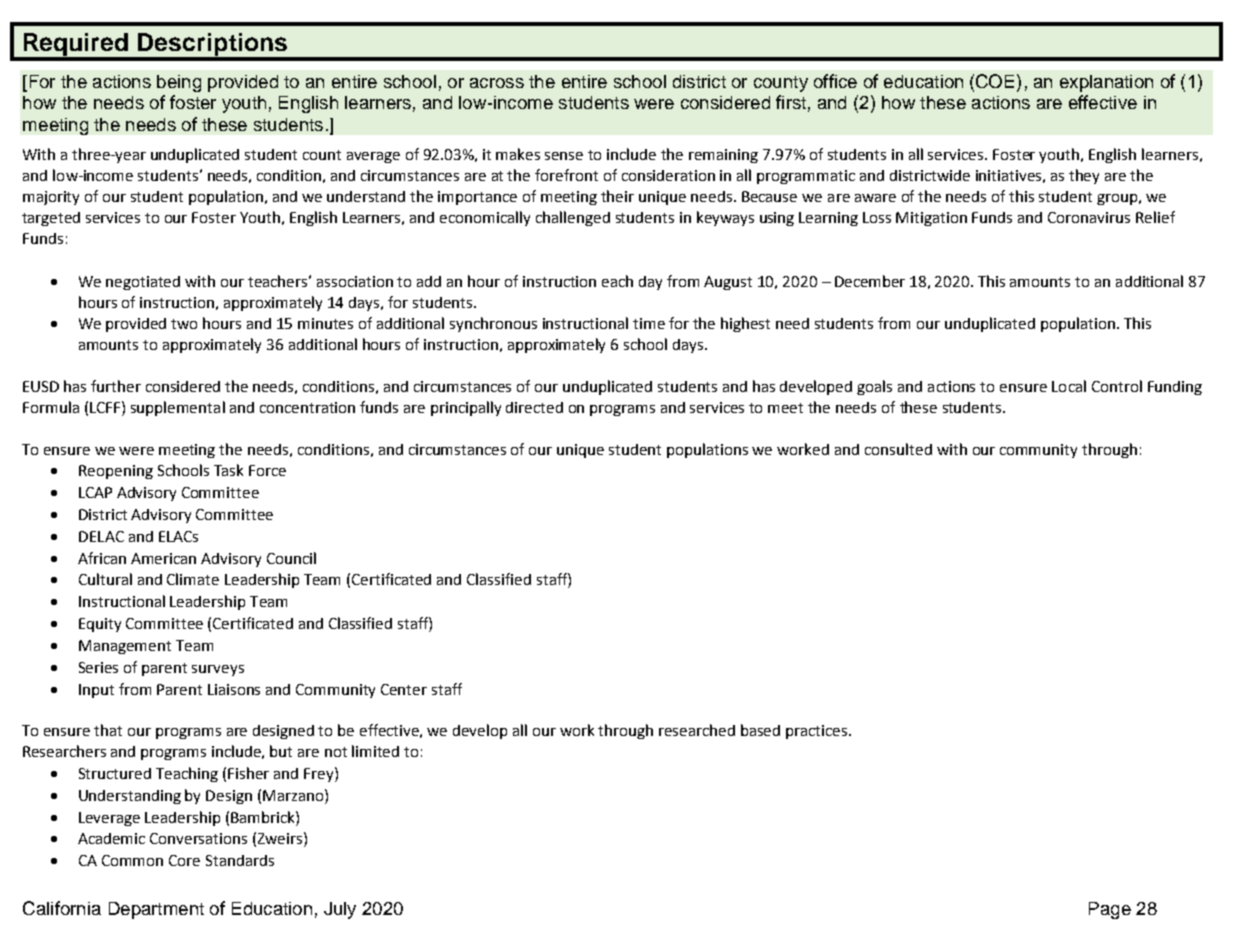  Describe the element at coordinates (898, 449) in the screenshot. I see `consulted` at that location.
